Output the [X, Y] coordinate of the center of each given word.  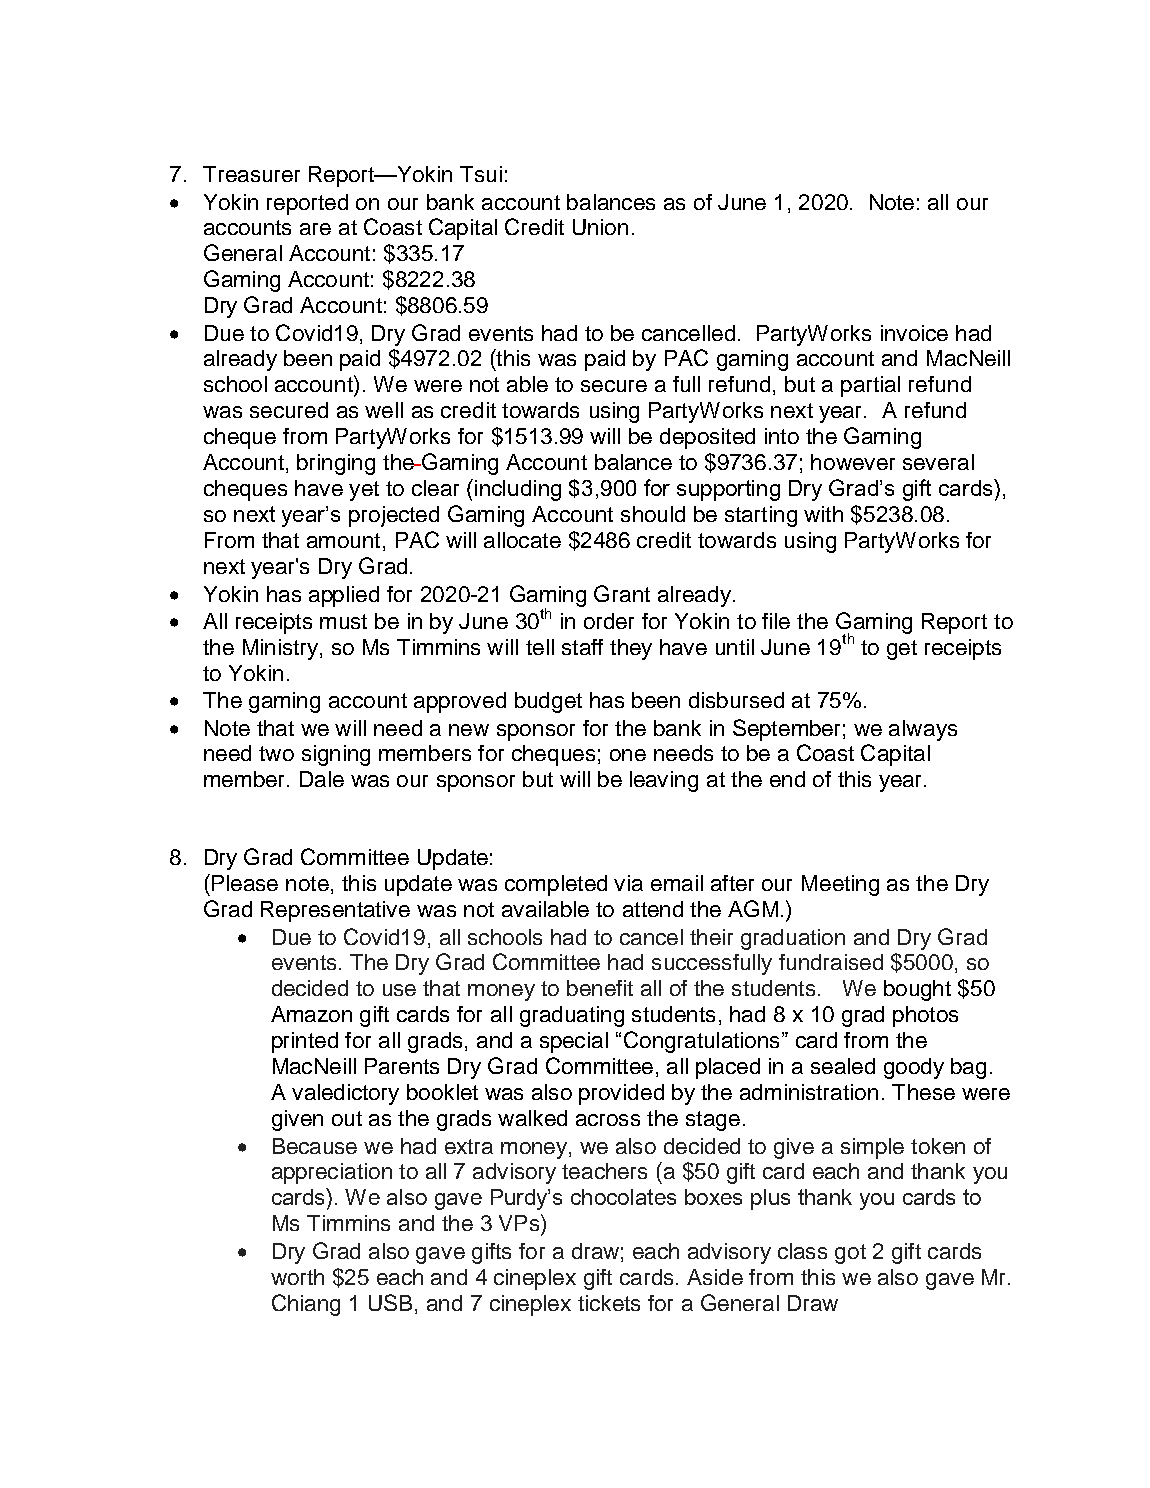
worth [297, 1277]
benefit [600, 988]
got [850, 1254]
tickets [609, 1303]
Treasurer [251, 174]
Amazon [311, 1014]
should [653, 514]
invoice [914, 333]
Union [600, 227]
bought [917, 990]
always [923, 730]
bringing [336, 464]
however [853, 462]
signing [336, 755]
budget [548, 702]
